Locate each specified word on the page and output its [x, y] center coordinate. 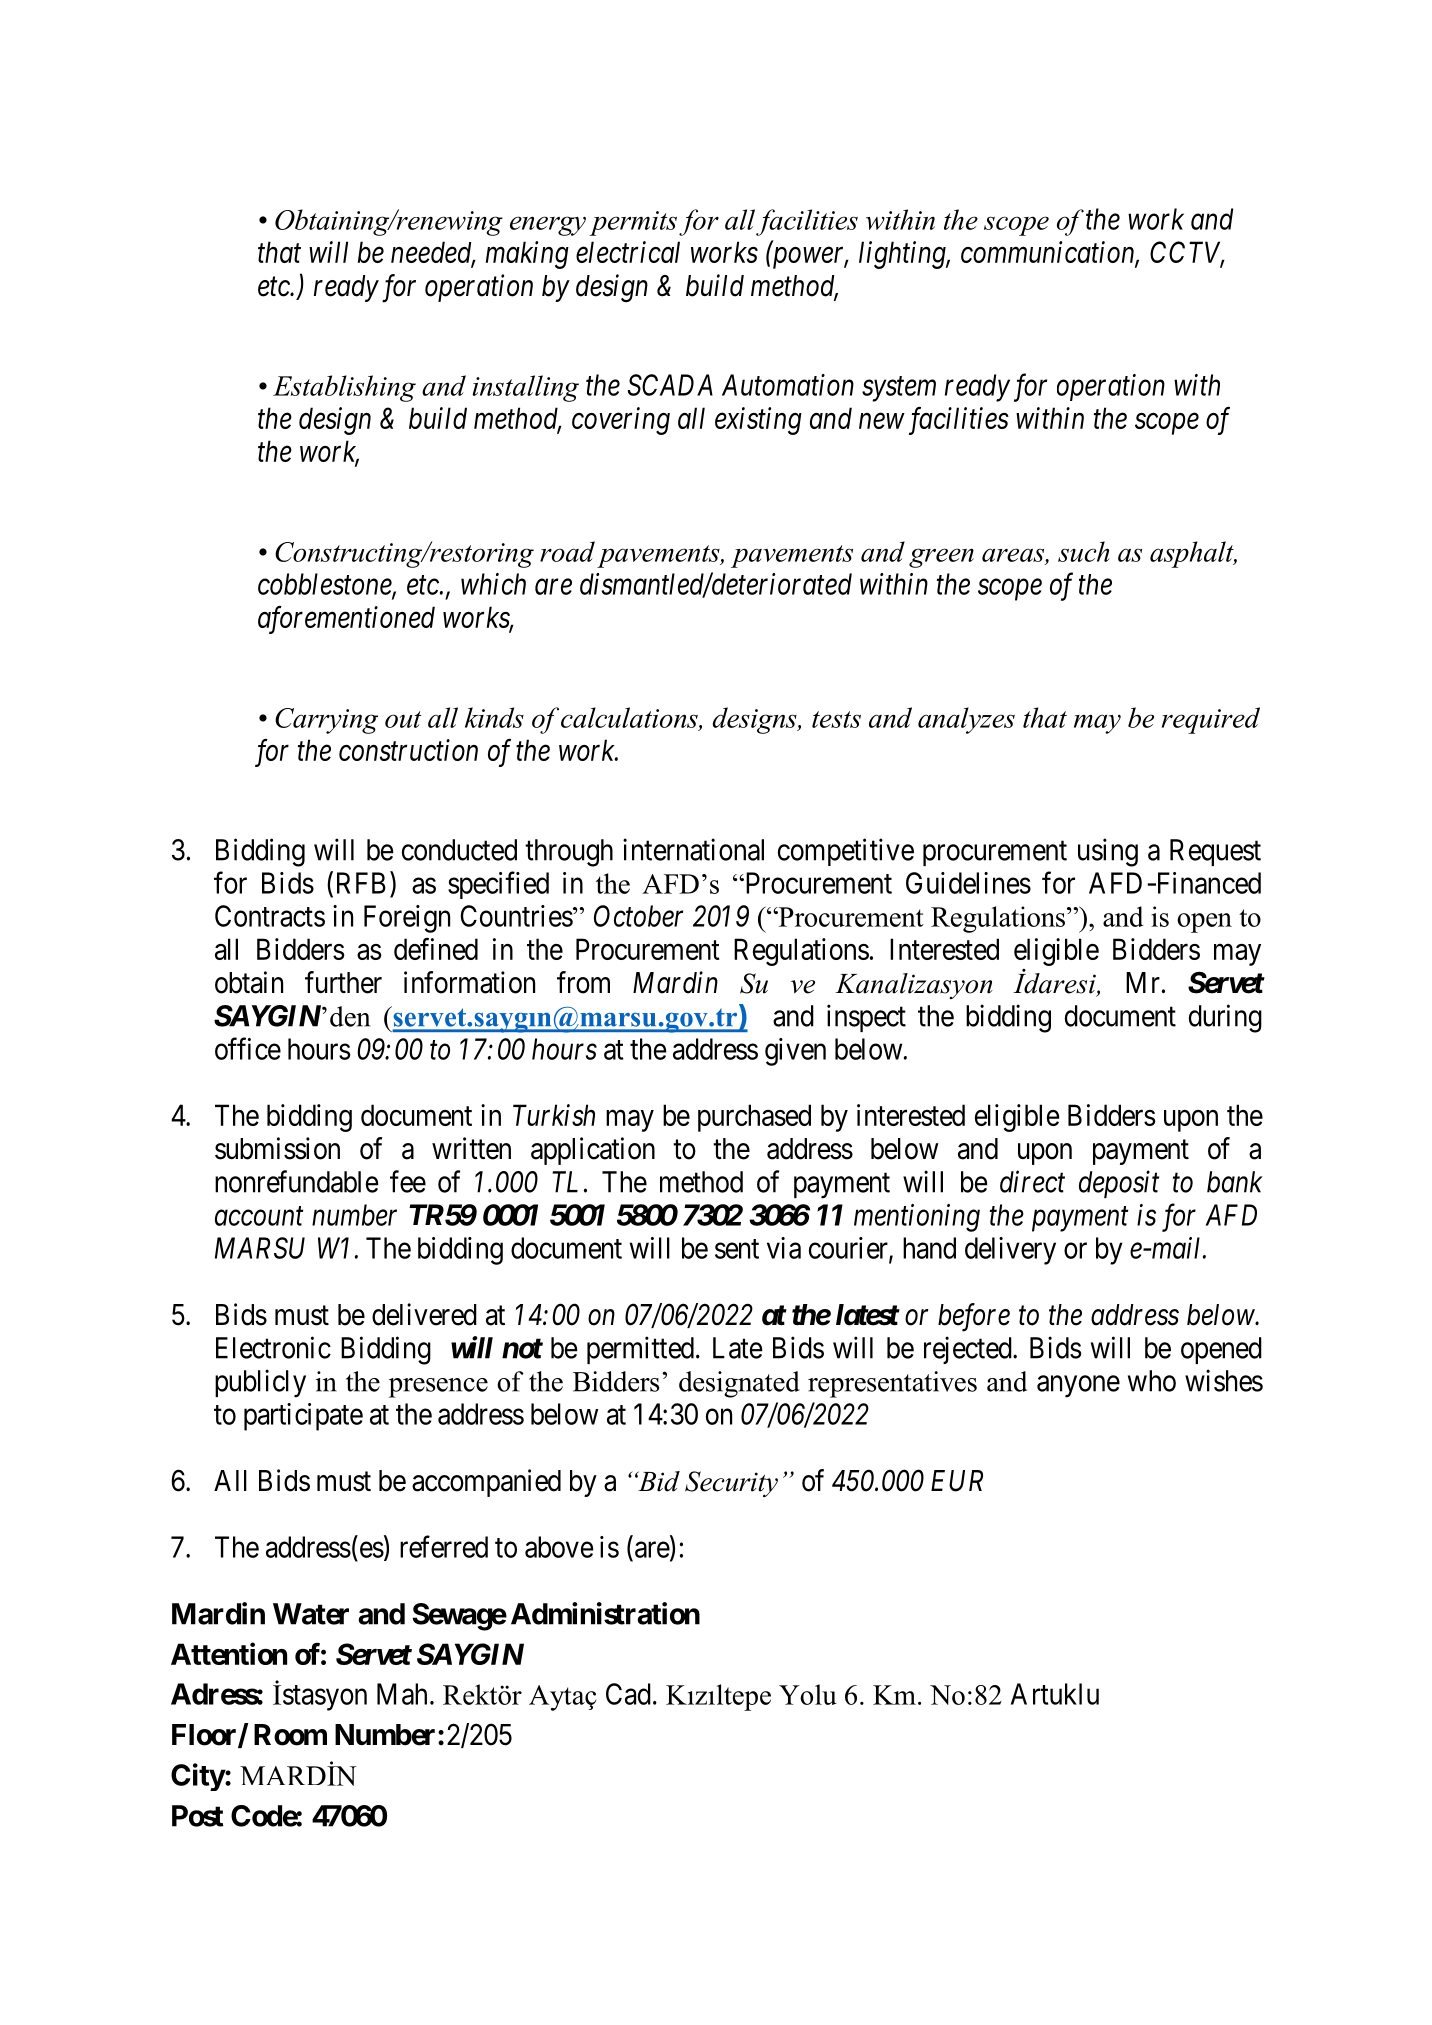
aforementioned [346, 620]
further [343, 982]
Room [290, 1735]
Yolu [808, 1694]
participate [303, 1417]
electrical [628, 252]
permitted [642, 1350]
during [1225, 1018]
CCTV [1187, 253]
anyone [1078, 1387]
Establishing [344, 388]
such [1084, 551]
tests [836, 719]
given [795, 1052]
